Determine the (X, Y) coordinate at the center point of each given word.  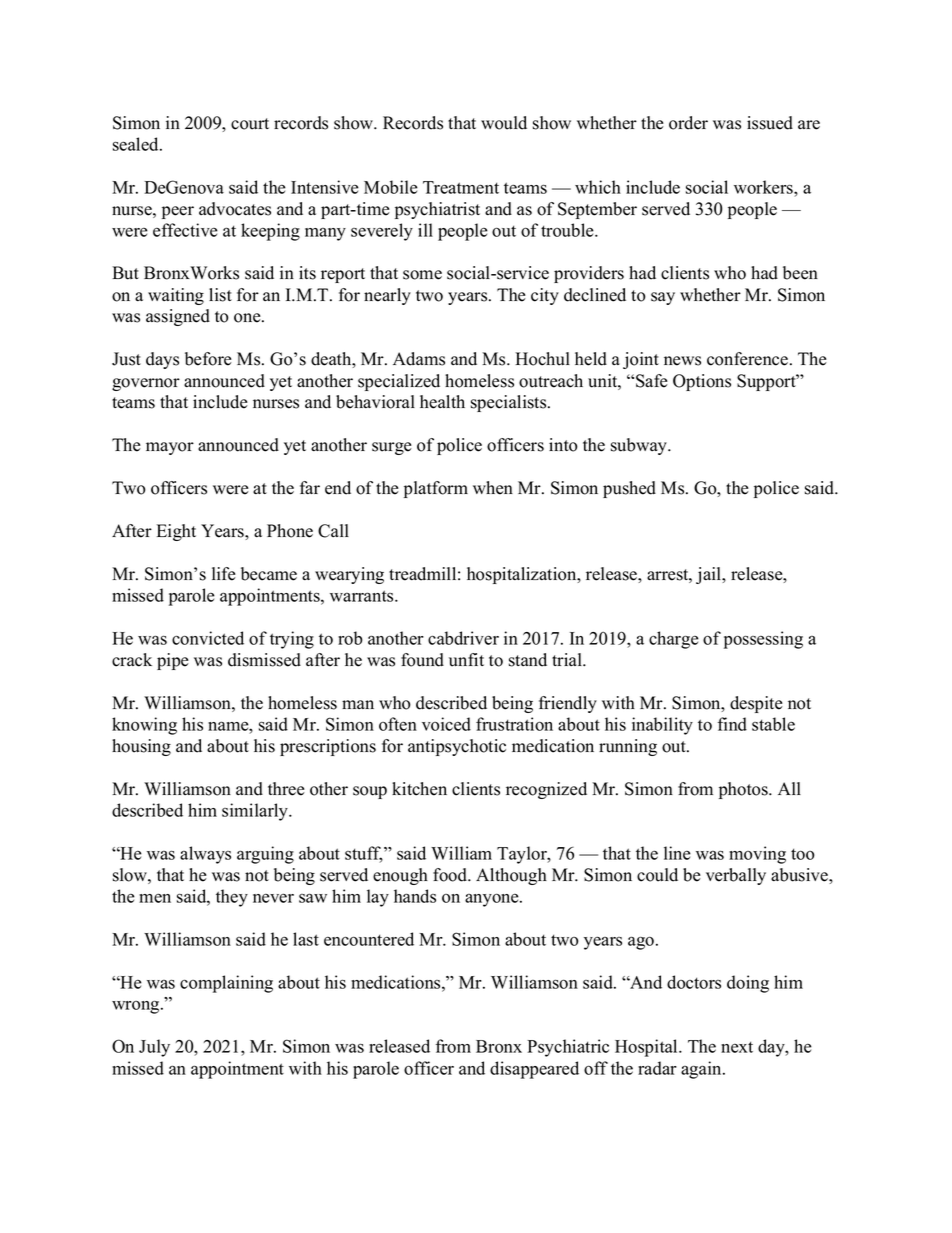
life (224, 574)
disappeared (534, 1070)
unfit (466, 660)
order (688, 123)
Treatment (461, 187)
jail (710, 575)
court (250, 124)
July (154, 1048)
